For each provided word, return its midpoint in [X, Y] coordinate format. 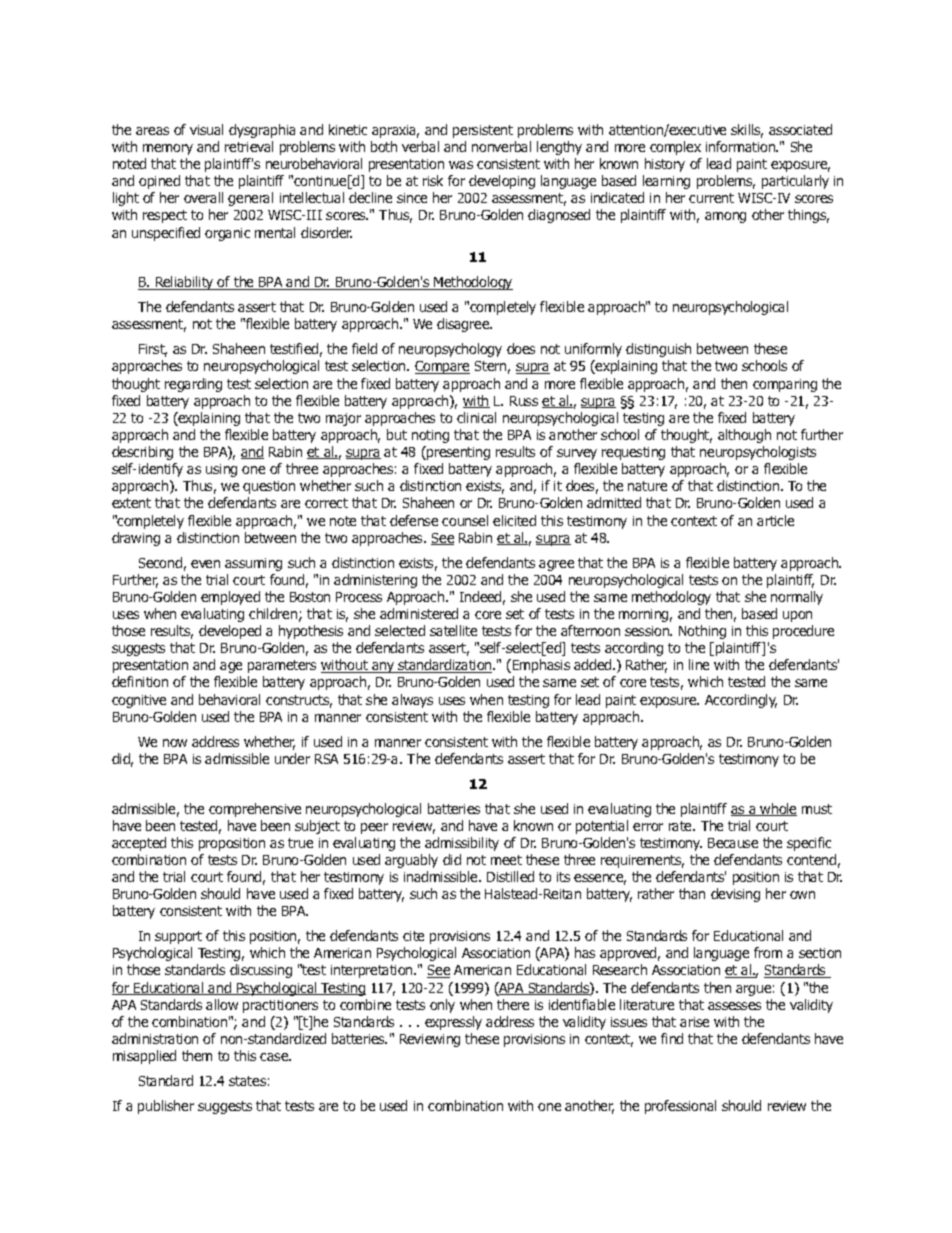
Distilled [510, 876]
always [412, 701]
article [775, 520]
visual [206, 129]
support [178, 937]
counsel [465, 520]
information [741, 146]
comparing [785, 385]
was [461, 165]
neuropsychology [450, 350]
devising [735, 895]
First [153, 350]
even [205, 564]
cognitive [139, 701]
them [197, 1055]
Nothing [702, 632]
